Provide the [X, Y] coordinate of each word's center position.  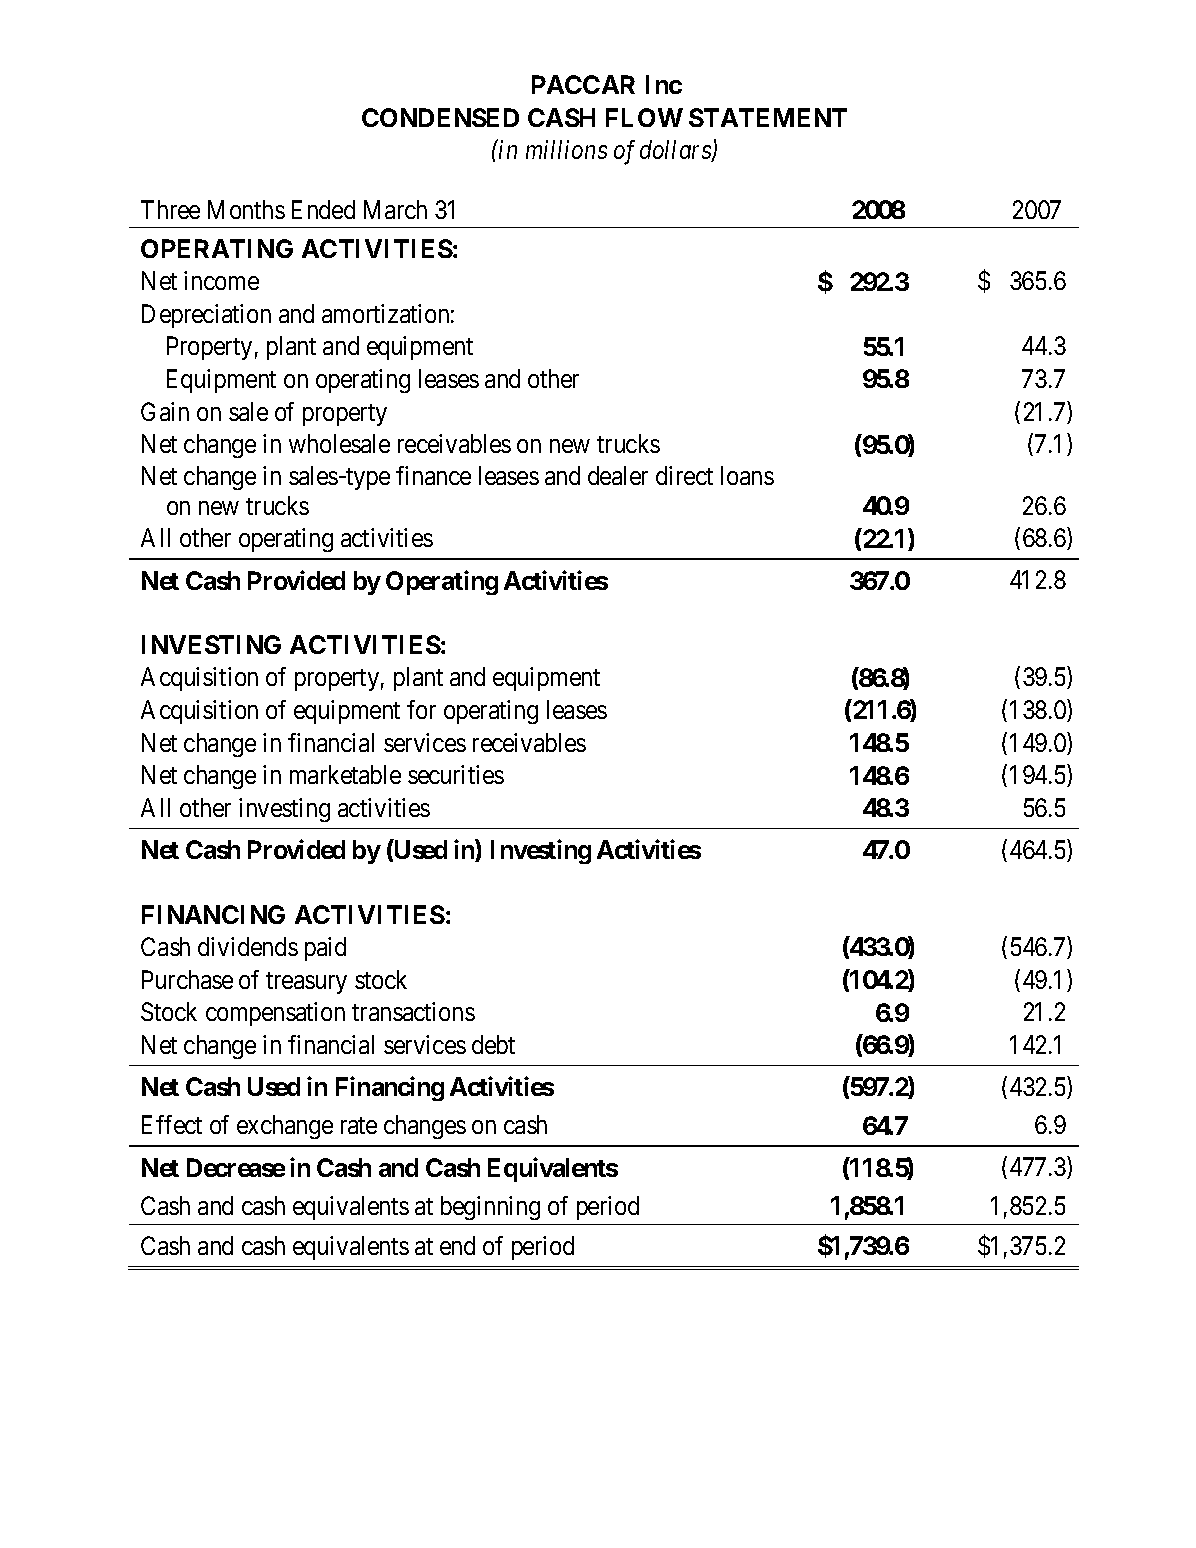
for [421, 709]
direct [684, 475]
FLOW [644, 117]
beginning [490, 1208]
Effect [172, 1124]
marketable [345, 774]
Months [246, 209]
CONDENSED [440, 117]
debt [493, 1044]
